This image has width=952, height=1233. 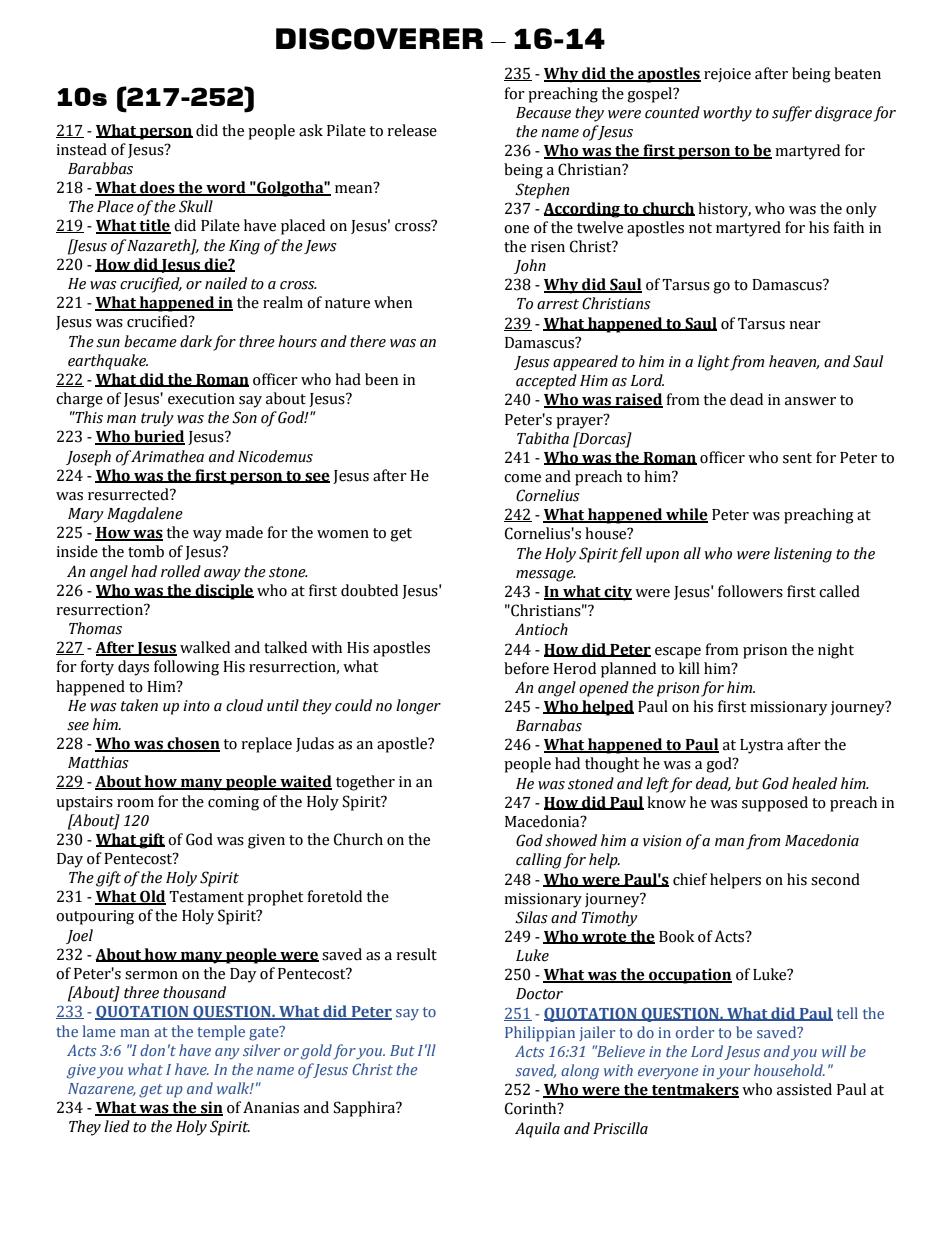 What do you see at coordinates (727, 75) in the image?
I see `rejoice` at bounding box center [727, 75].
